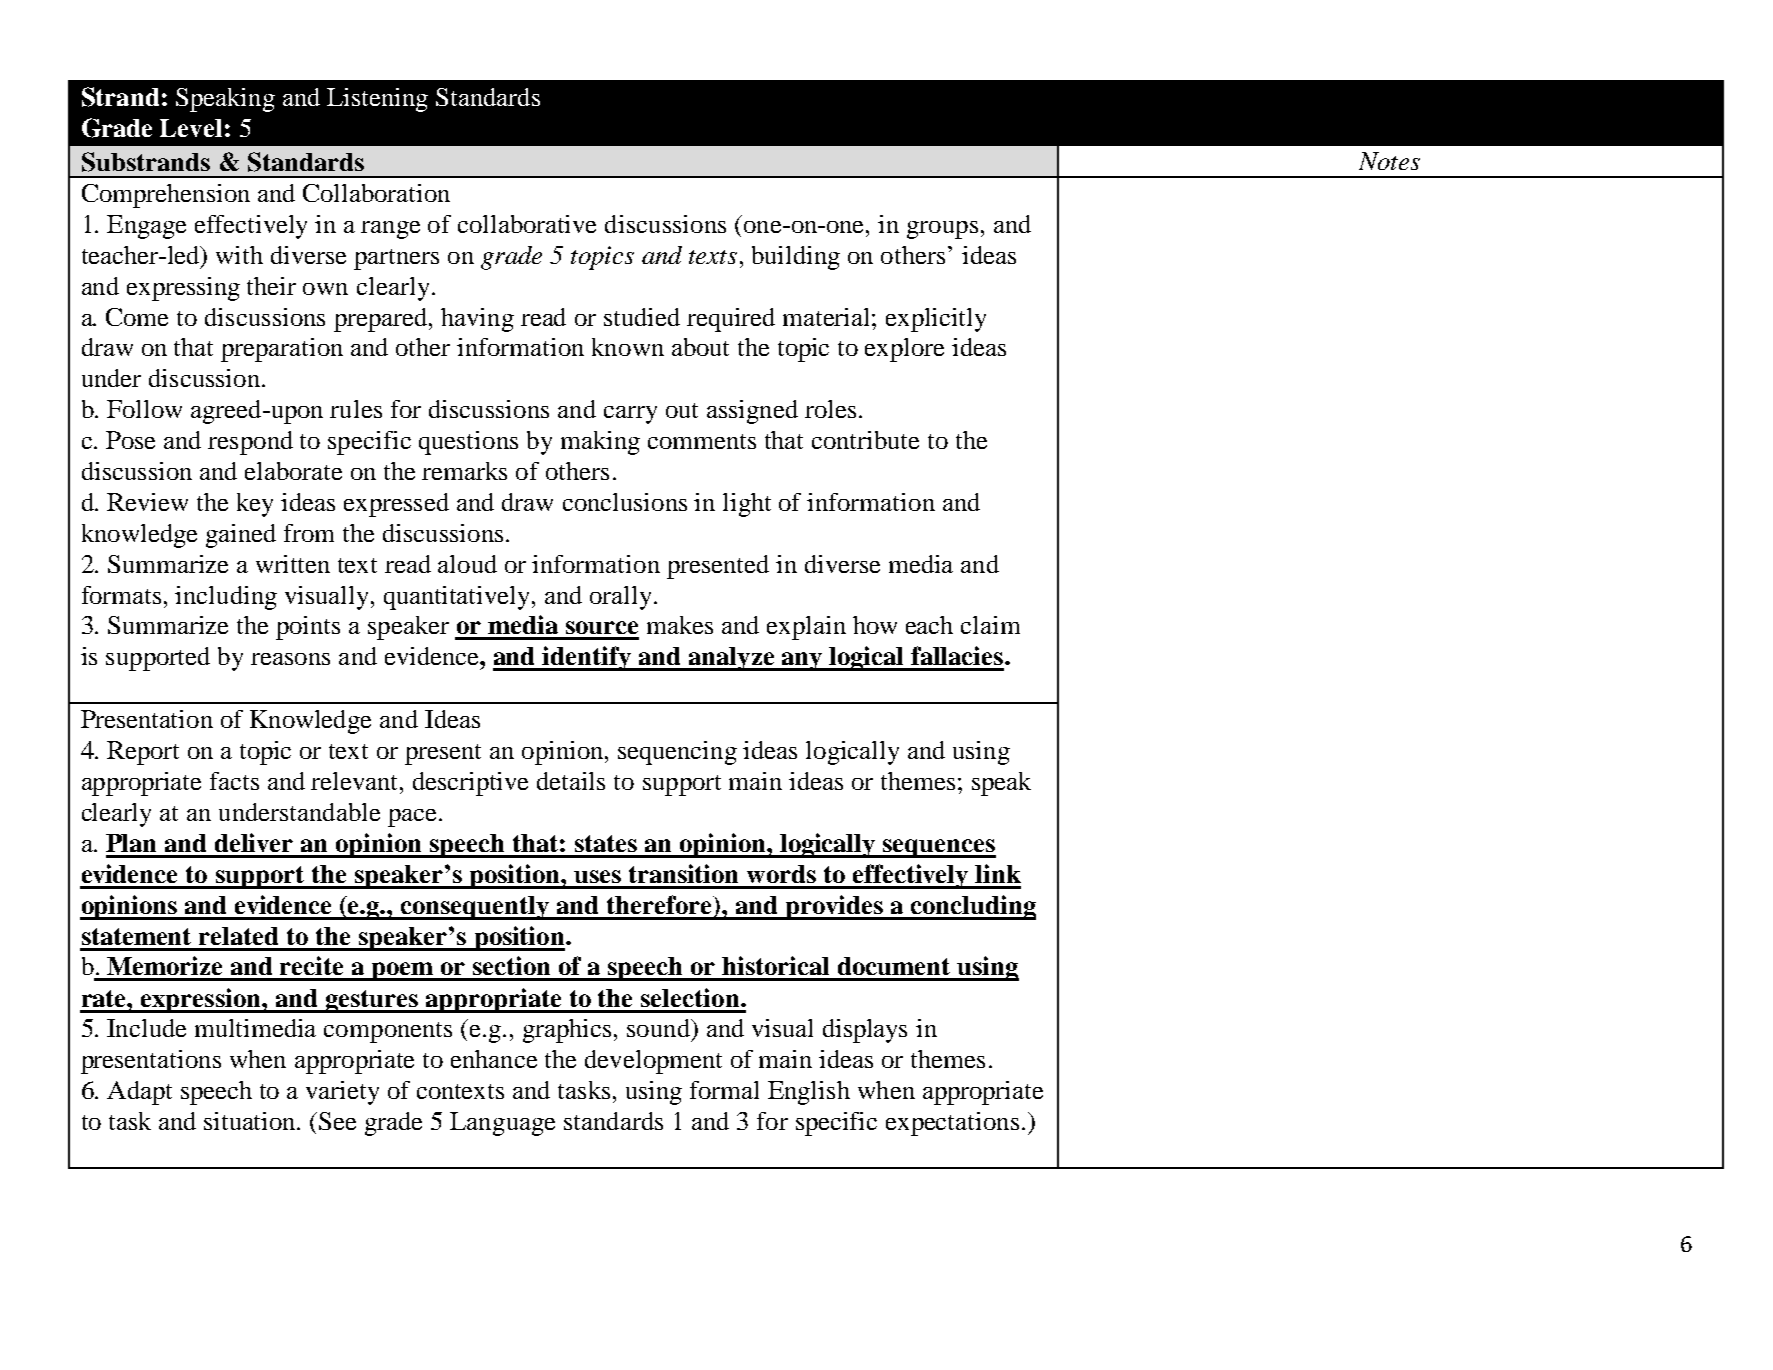 The width and height of the screenshot is (1773, 1370). What do you see at coordinates (342, 1093) in the screenshot?
I see `variety` at bounding box center [342, 1093].
